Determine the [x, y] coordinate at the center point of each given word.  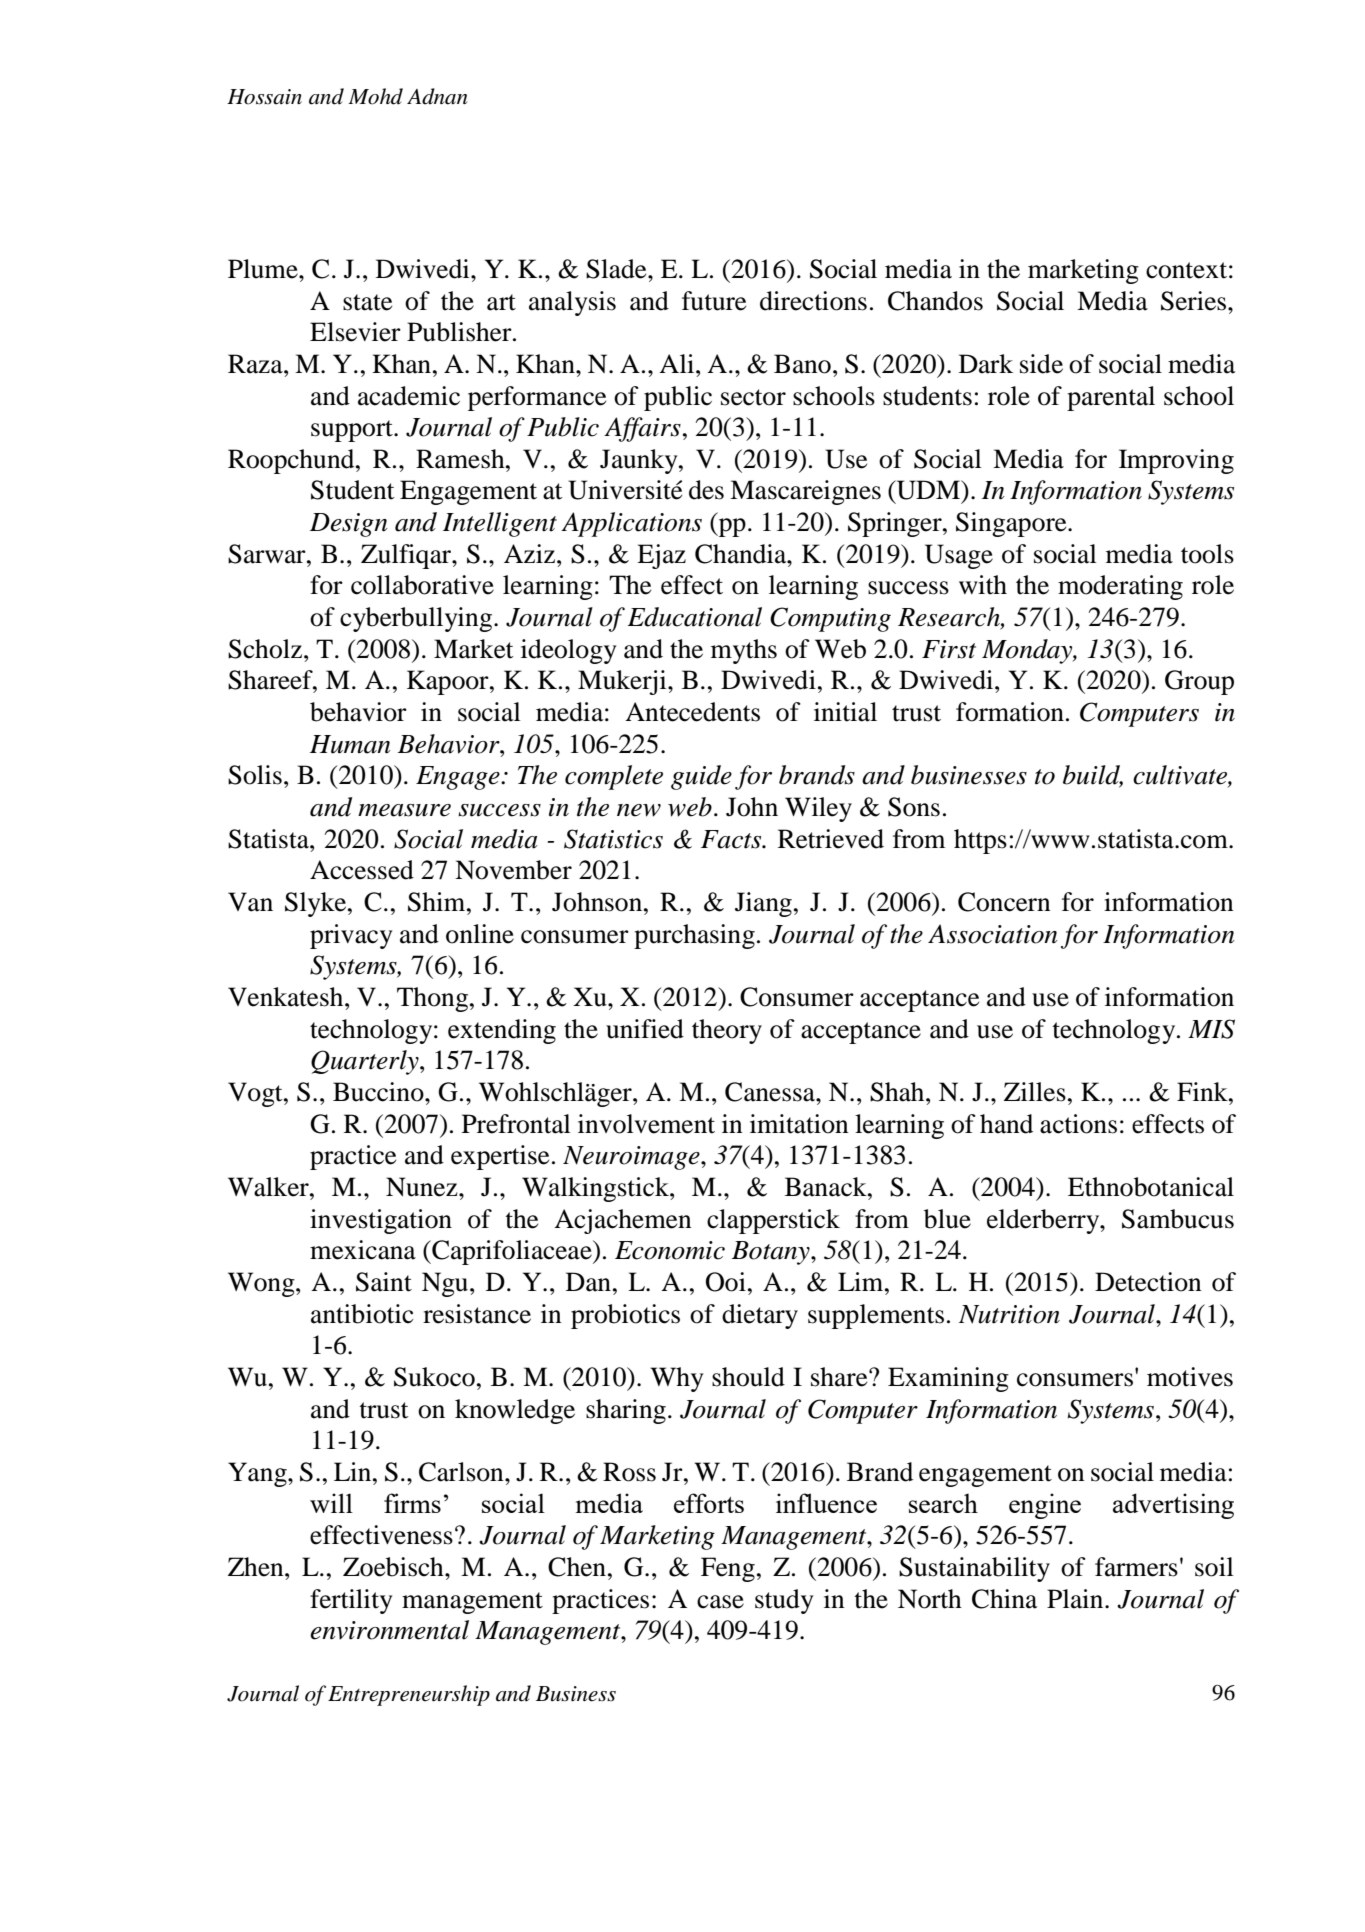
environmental [389, 1630]
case [720, 1602]
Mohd [375, 96]
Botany [772, 1253]
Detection [1148, 1282]
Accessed [362, 870]
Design [349, 525]
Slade [617, 269]
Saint [384, 1282]
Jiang [763, 904]
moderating [1120, 587]
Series [1195, 301]
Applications [631, 524]
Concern [1004, 902]
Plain [1076, 1599]
